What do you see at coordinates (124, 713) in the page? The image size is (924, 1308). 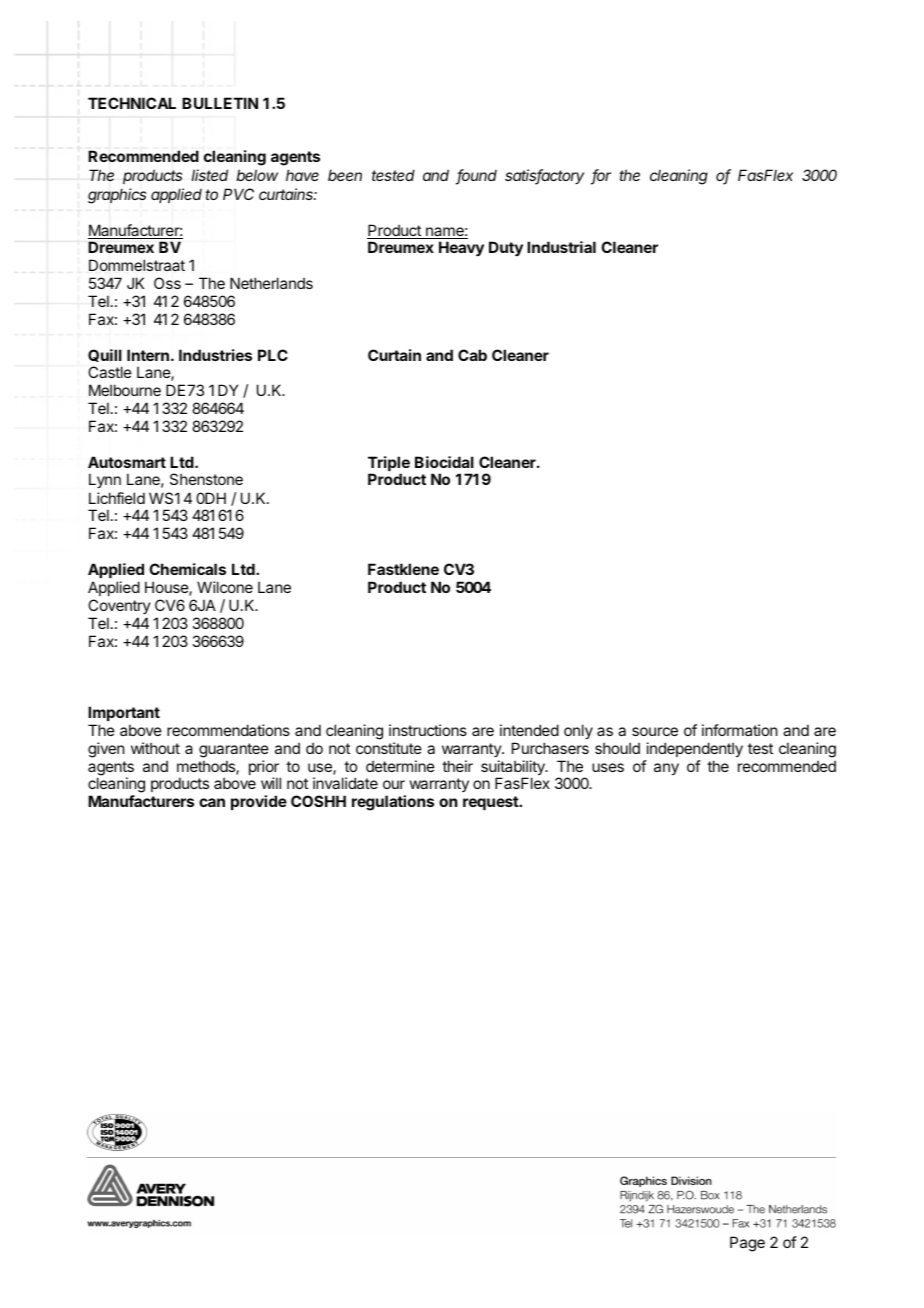 I see `Important` at bounding box center [124, 713].
